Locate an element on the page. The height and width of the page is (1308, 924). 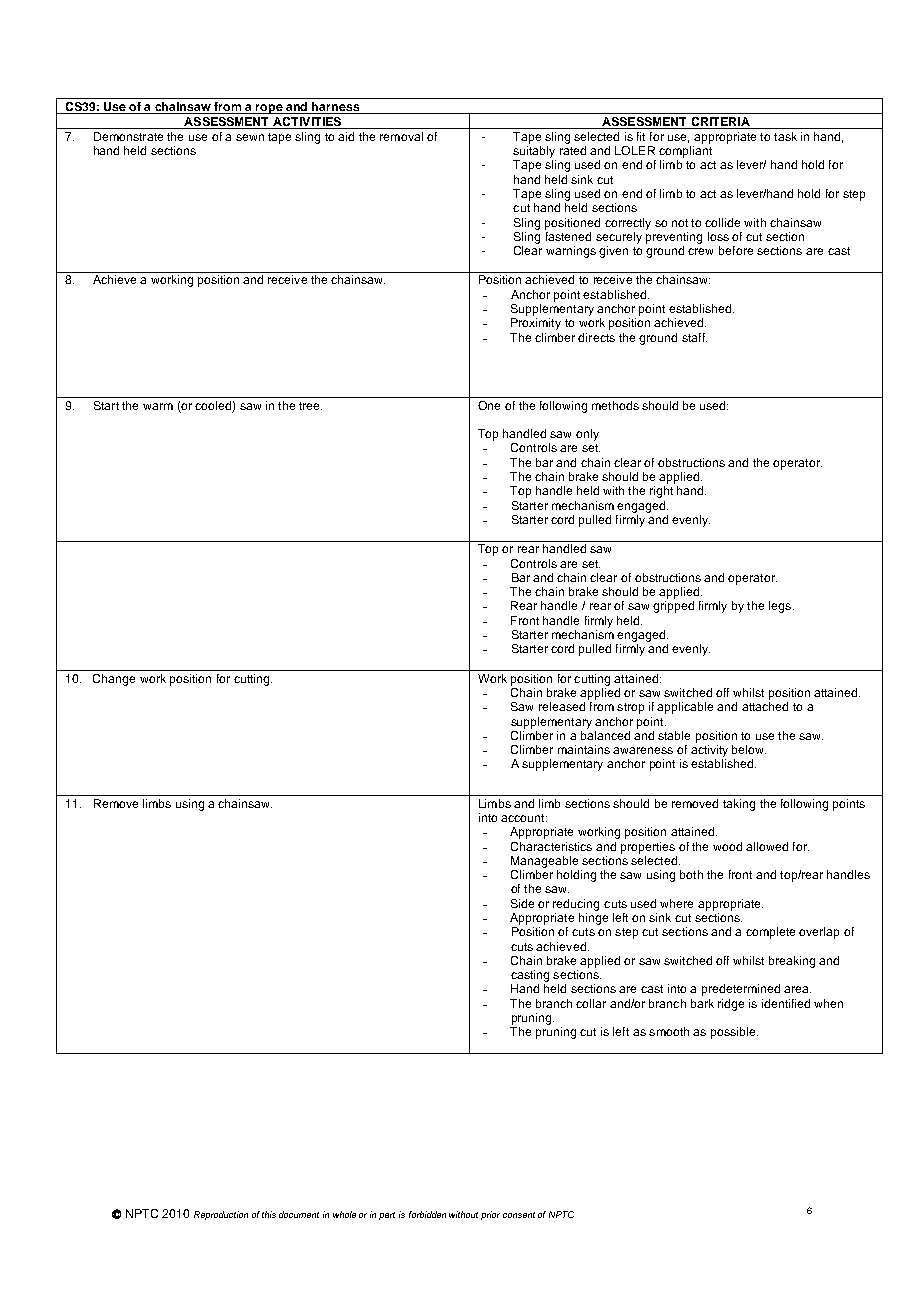
smooth is located at coordinates (669, 1031).
